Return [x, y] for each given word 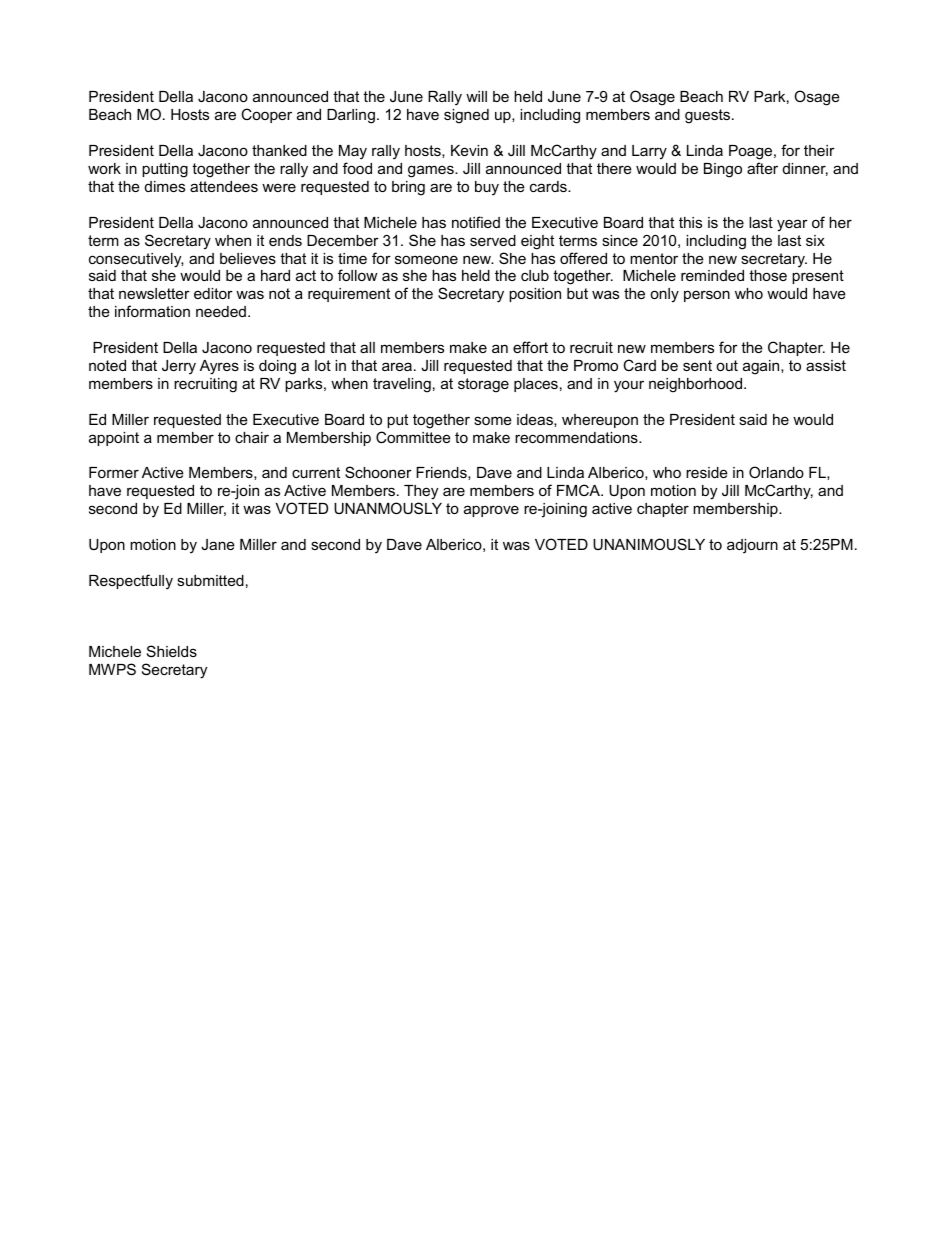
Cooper [266, 115]
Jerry [179, 367]
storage [483, 385]
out [727, 365]
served [493, 240]
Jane [218, 544]
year [792, 225]
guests [709, 116]
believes [248, 258]
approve [491, 511]
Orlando [776, 472]
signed [466, 116]
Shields [172, 651]
